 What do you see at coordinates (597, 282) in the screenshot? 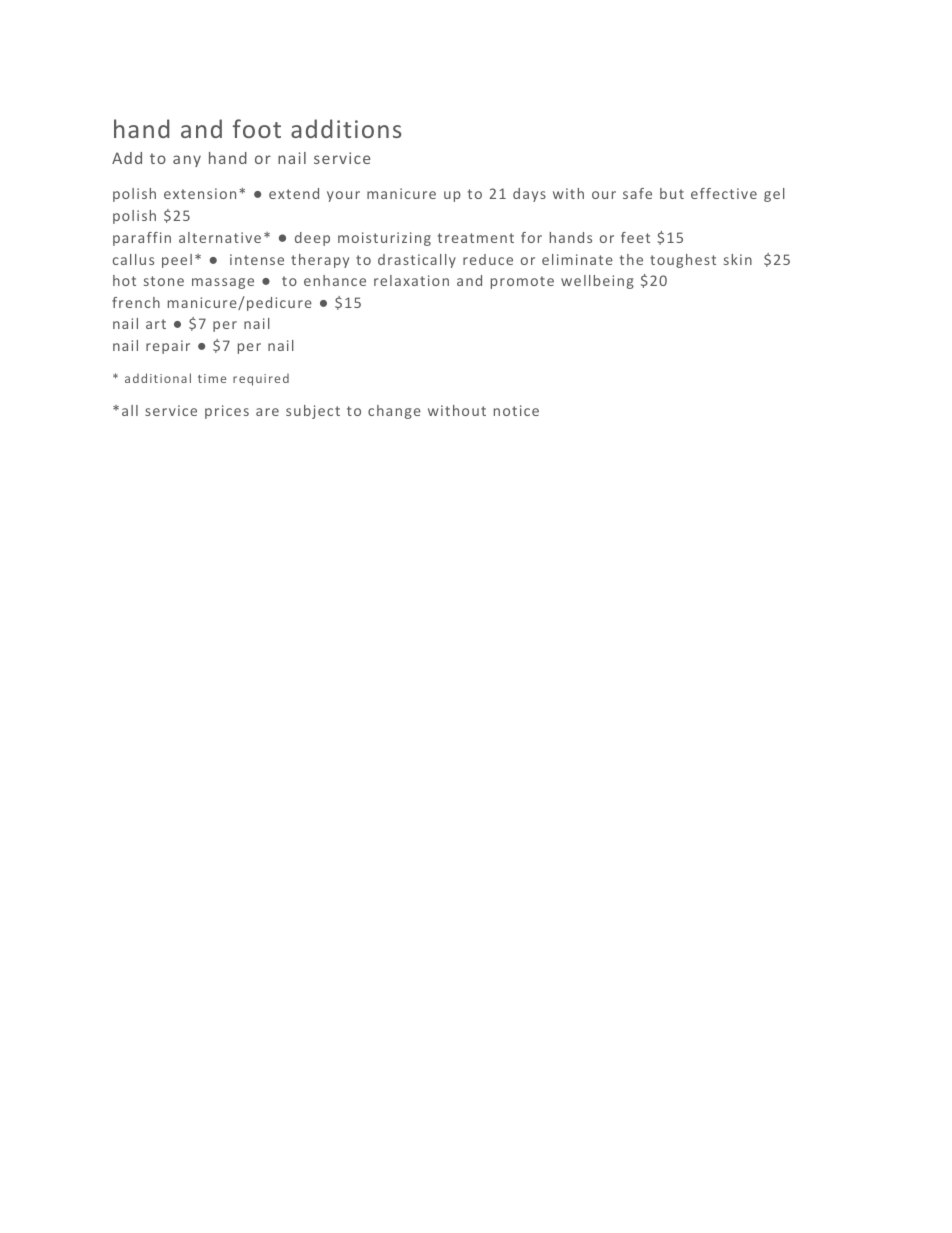
I see `wellbeing` at bounding box center [597, 282].
